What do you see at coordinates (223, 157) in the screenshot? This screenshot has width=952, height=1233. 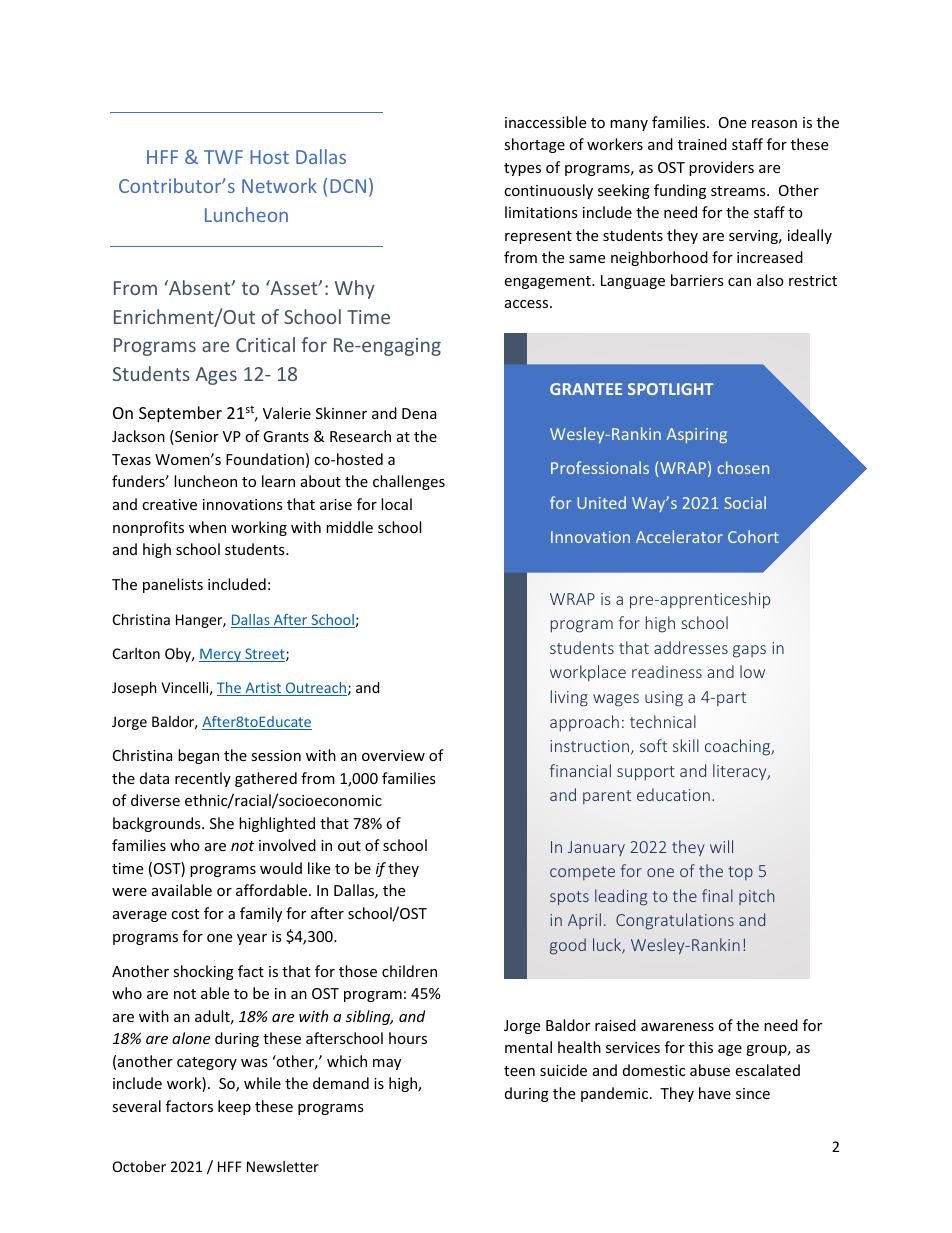 I see `TWF` at bounding box center [223, 157].
